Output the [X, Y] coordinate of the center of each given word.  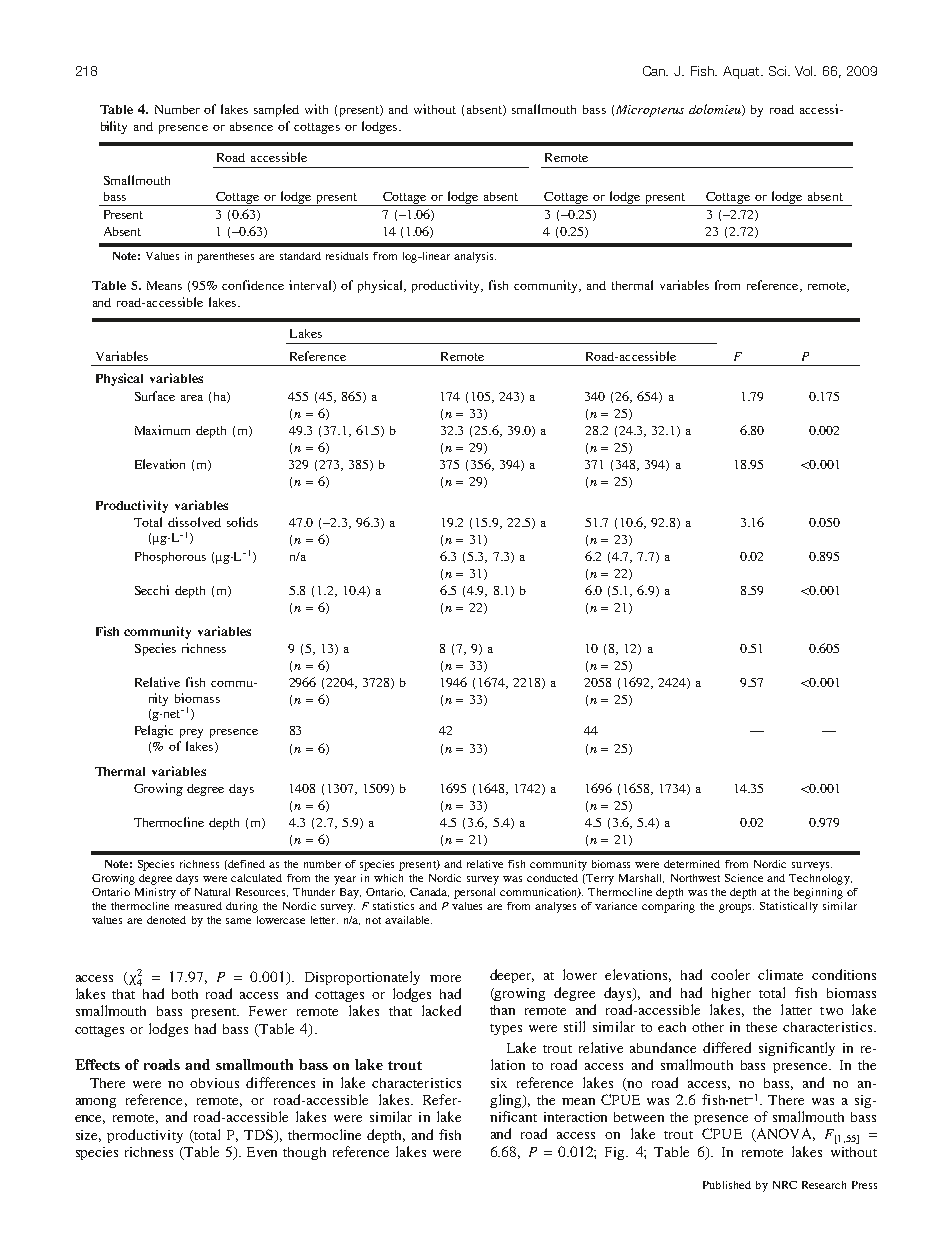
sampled [276, 110]
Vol [805, 71]
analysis [475, 257]
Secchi [152, 590]
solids [242, 522]
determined [692, 864]
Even [262, 1152]
